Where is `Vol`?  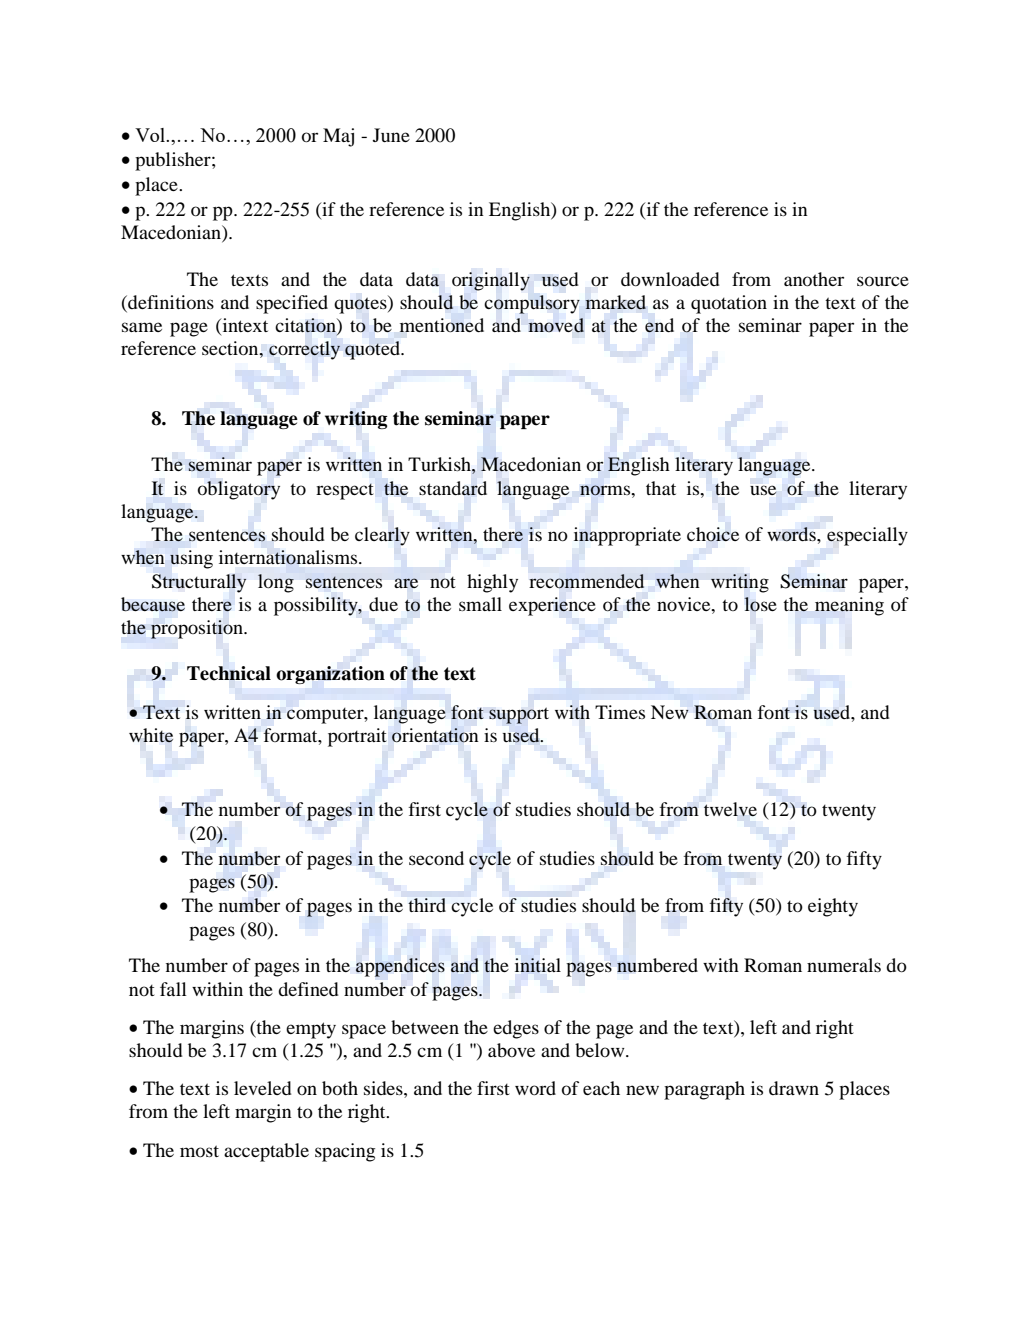
Vol is located at coordinates (151, 135).
